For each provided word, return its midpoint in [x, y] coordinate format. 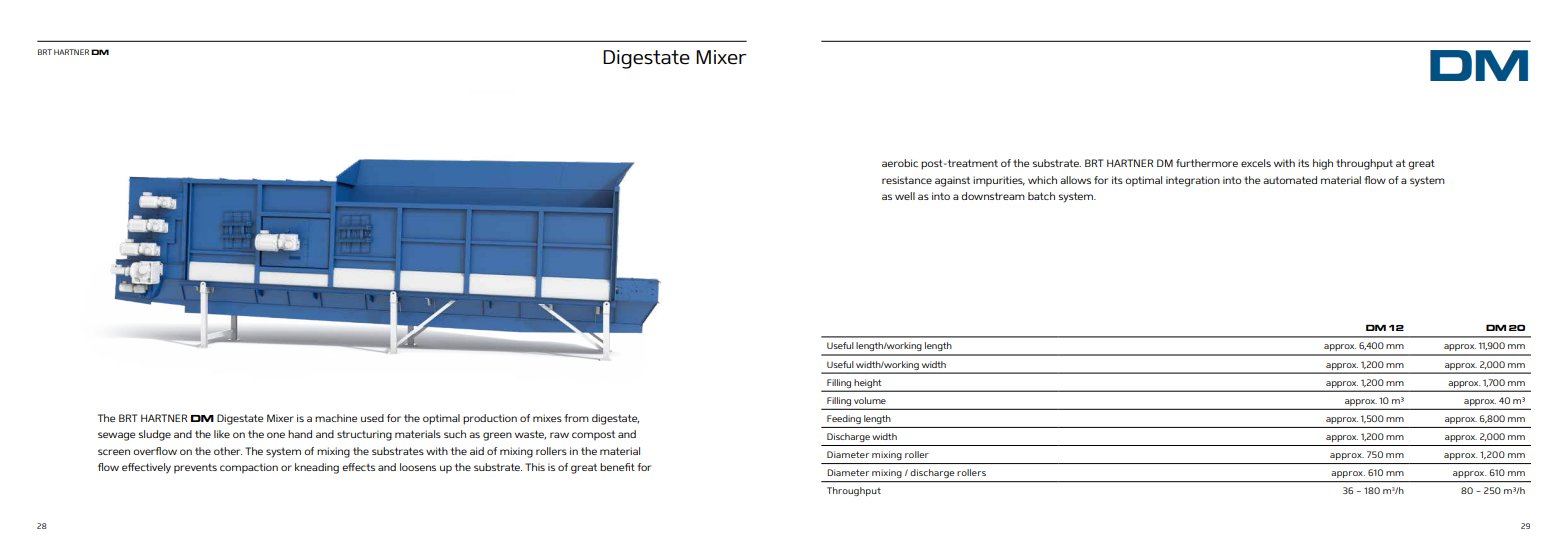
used [372, 418]
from [576, 418]
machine [336, 418]
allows [1075, 180]
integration [1193, 181]
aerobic [900, 163]
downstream [993, 196]
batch [1041, 196]
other [228, 451]
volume [870, 400]
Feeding [844, 419]
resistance [907, 180]
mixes [547, 418]
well [905, 196]
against [952, 181]
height [867, 383]
